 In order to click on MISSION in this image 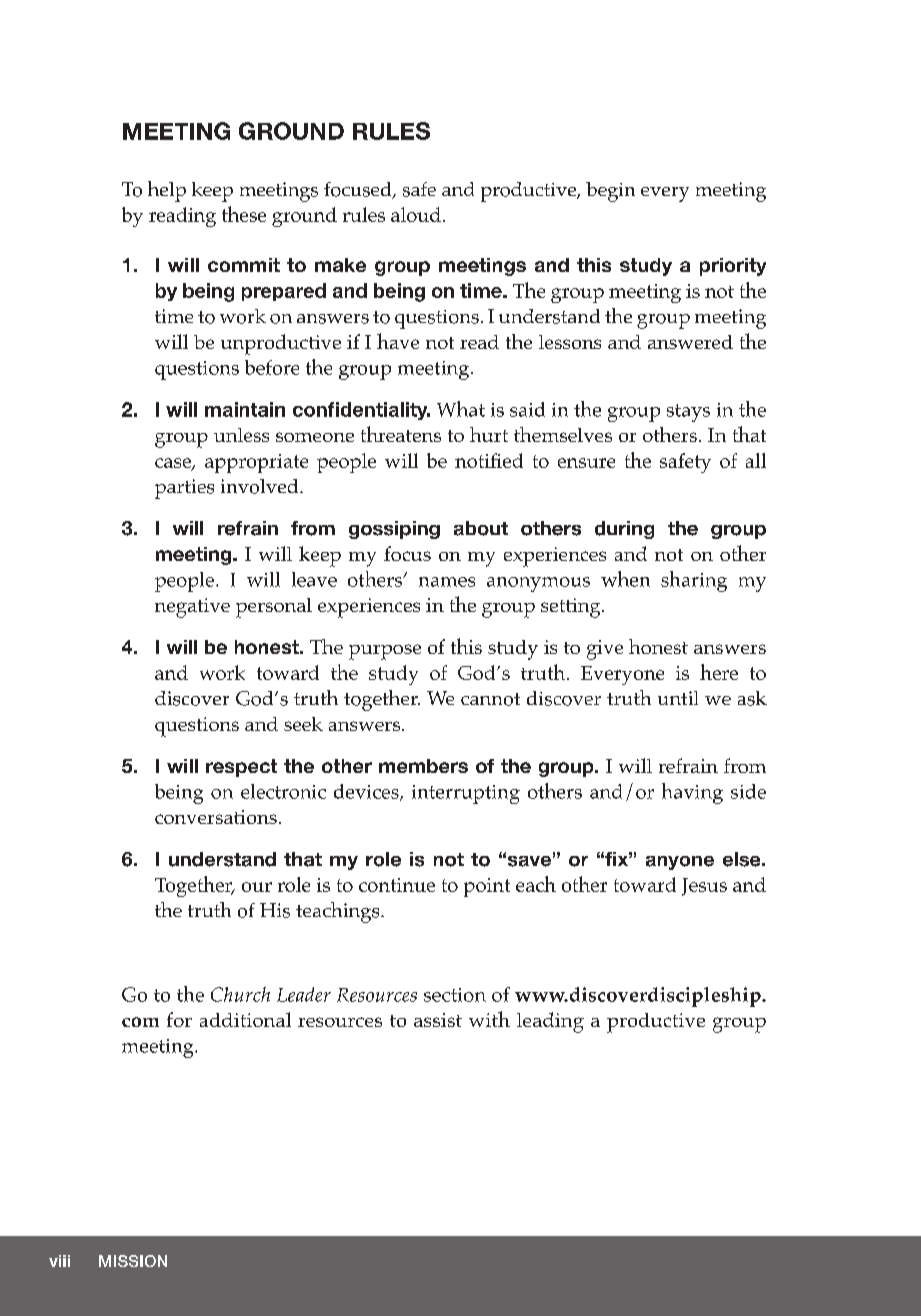, I will do `click(133, 1261)`.
